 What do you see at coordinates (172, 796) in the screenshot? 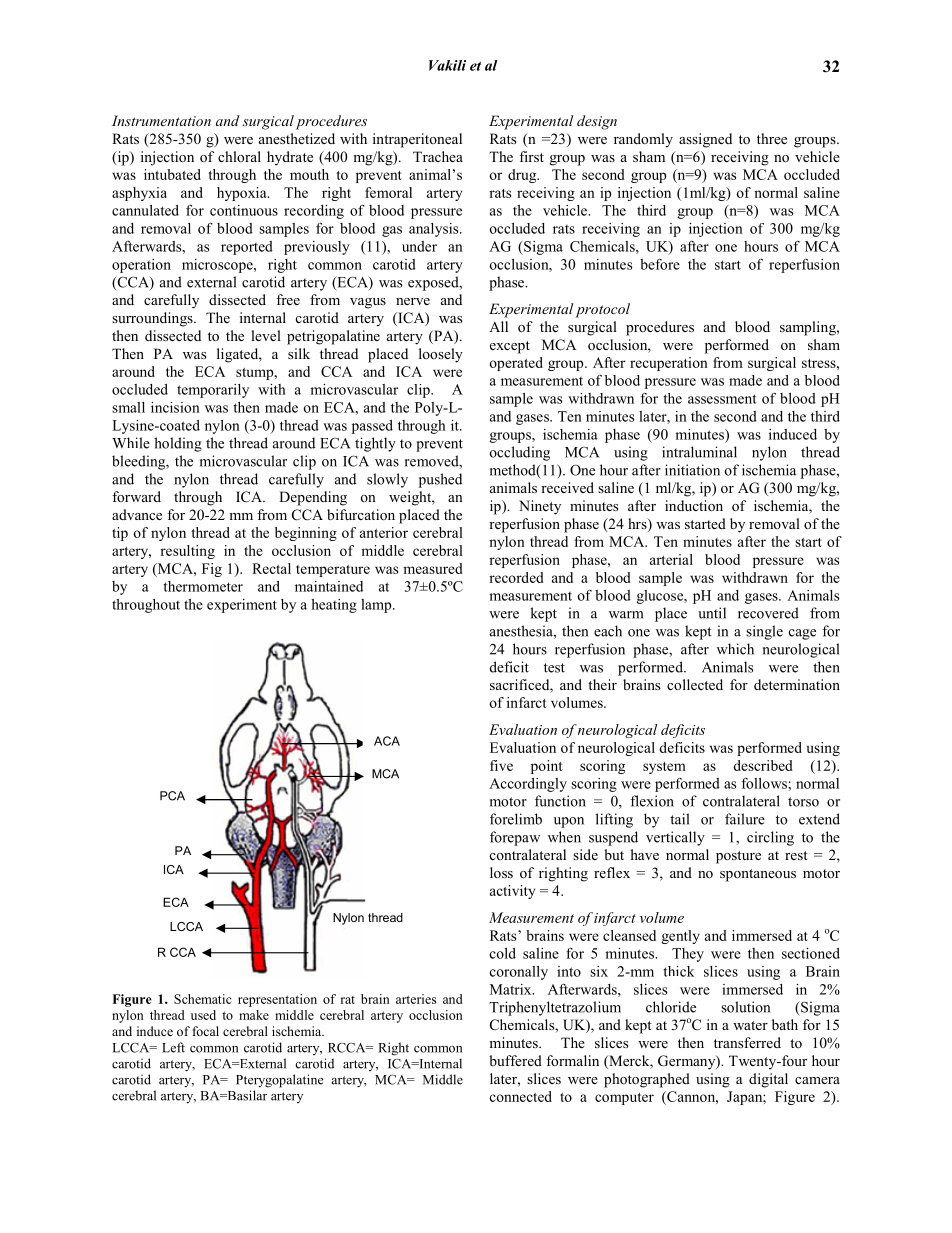
I see `PCA` at bounding box center [172, 796].
